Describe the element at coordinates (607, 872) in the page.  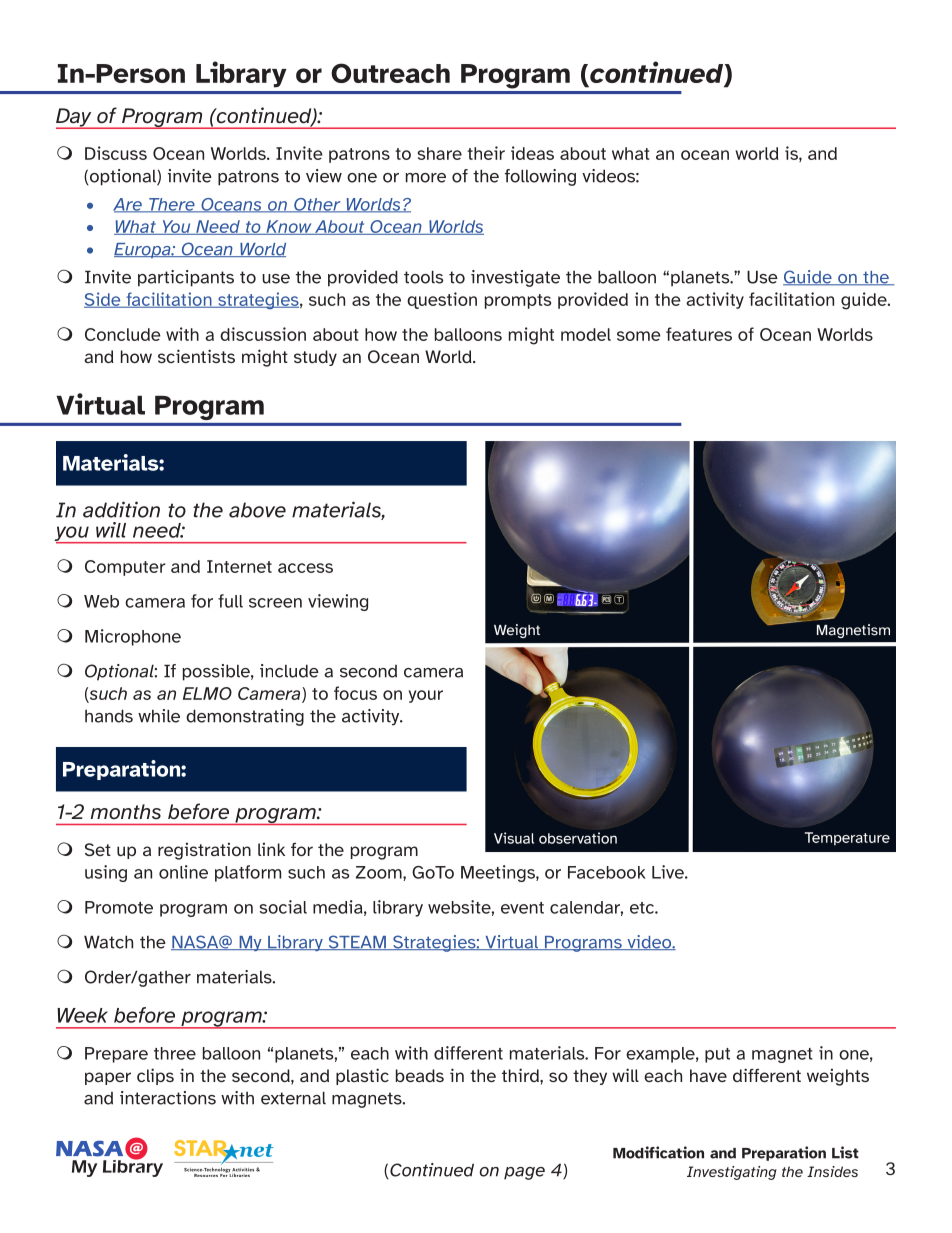
I see `Facebook` at that location.
